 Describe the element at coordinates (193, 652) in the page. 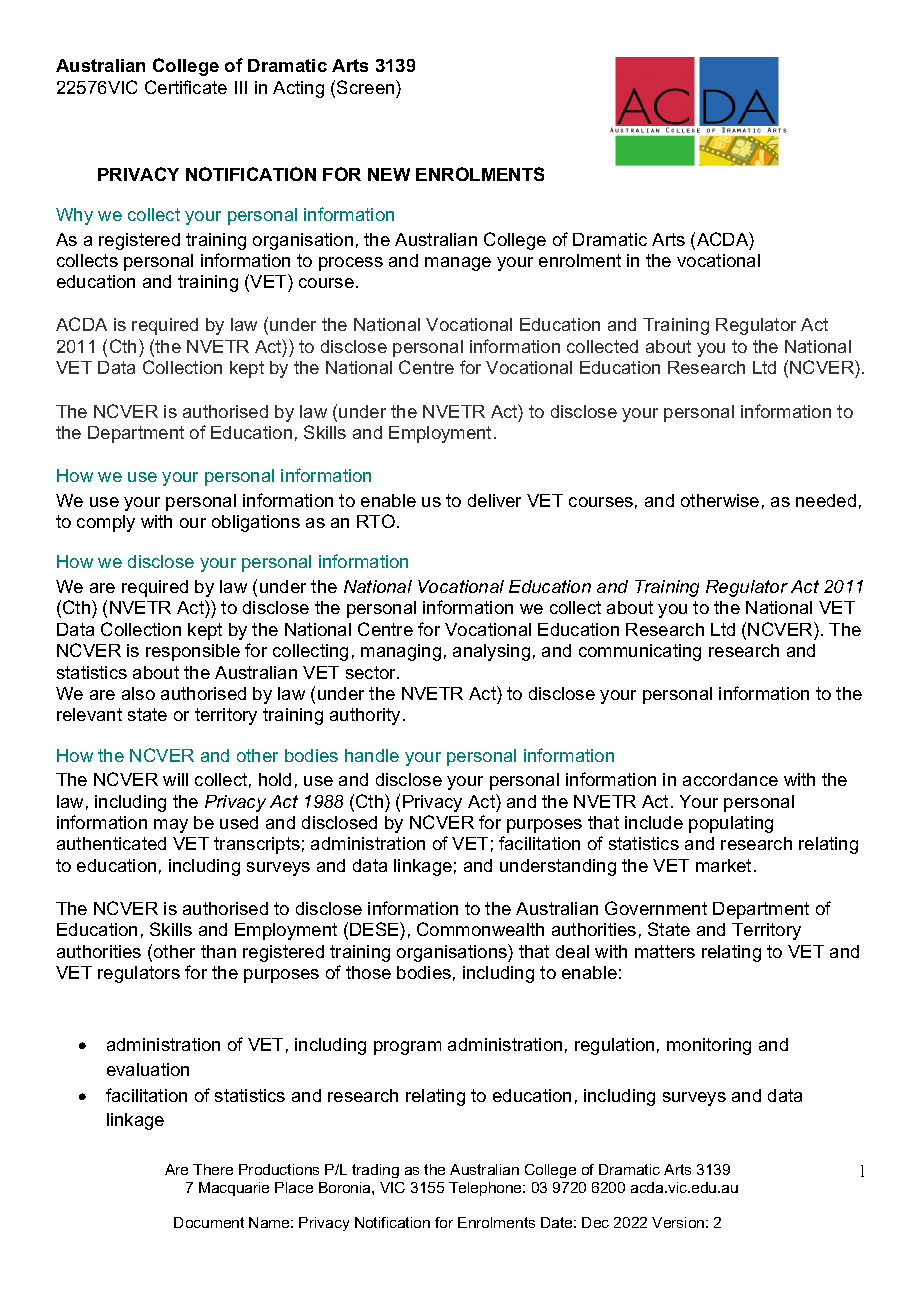

I see `responsible` at that location.
